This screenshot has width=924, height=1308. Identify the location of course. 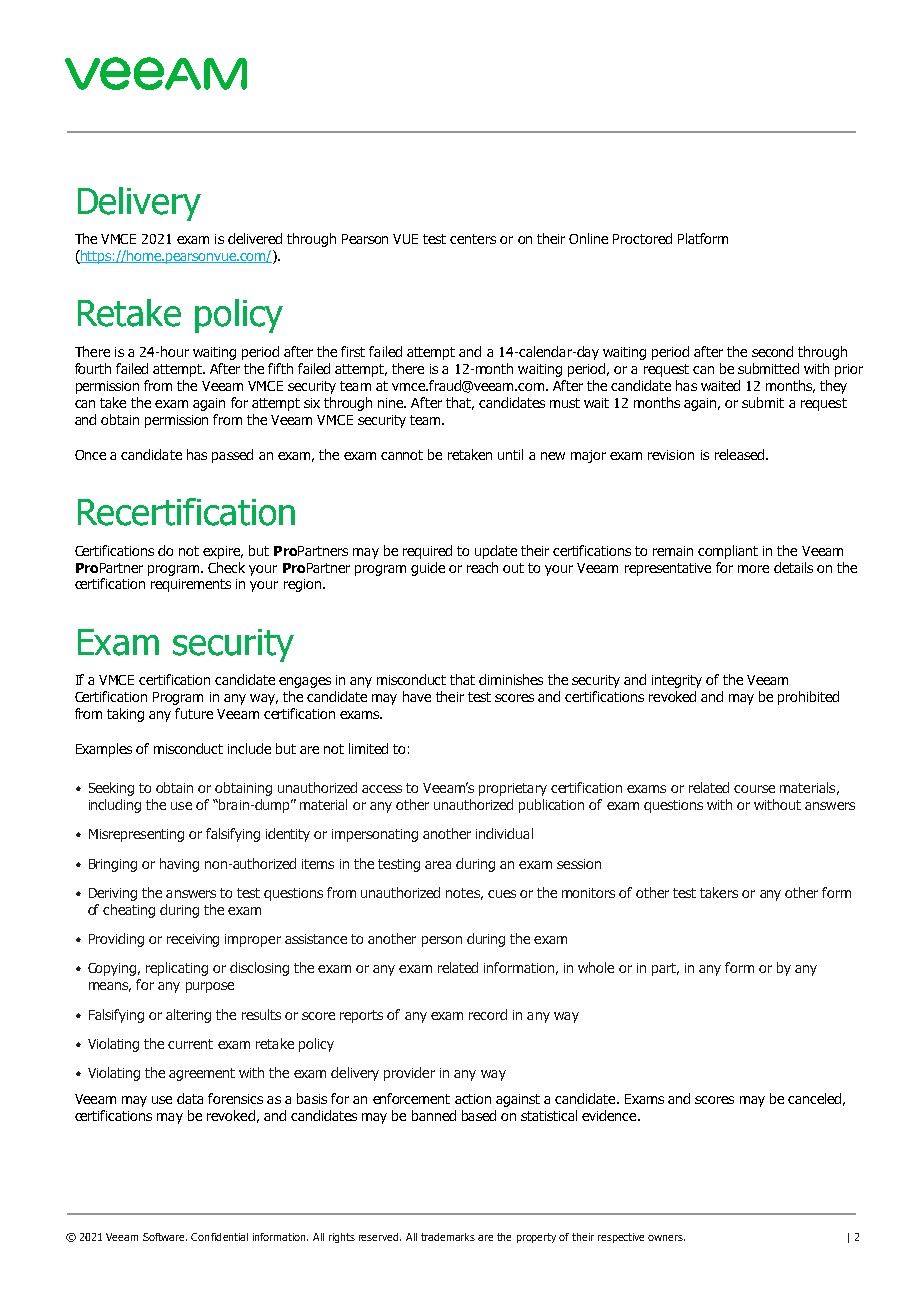
(754, 789).
